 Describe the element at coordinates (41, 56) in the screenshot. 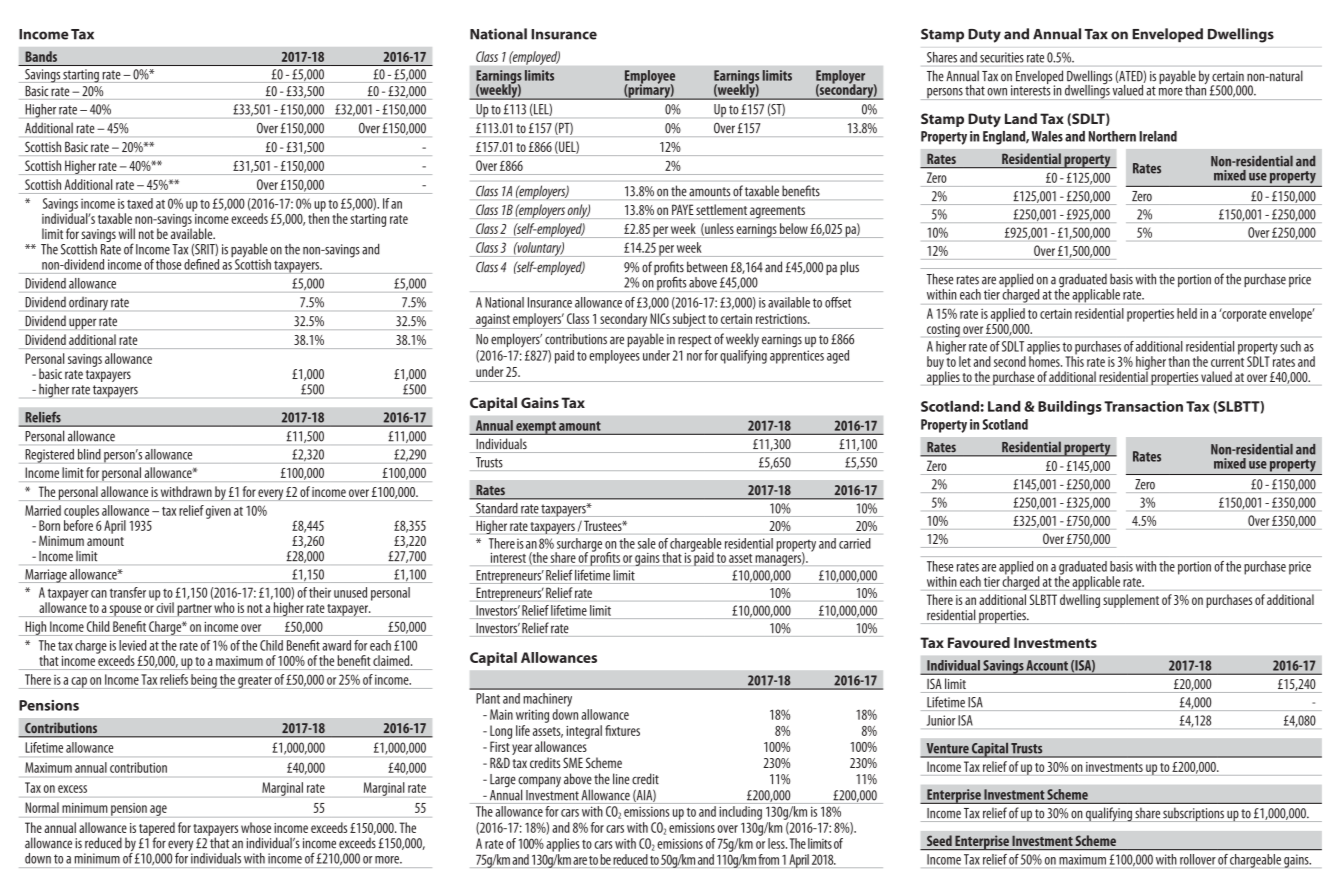

I see `Bands` at that location.
